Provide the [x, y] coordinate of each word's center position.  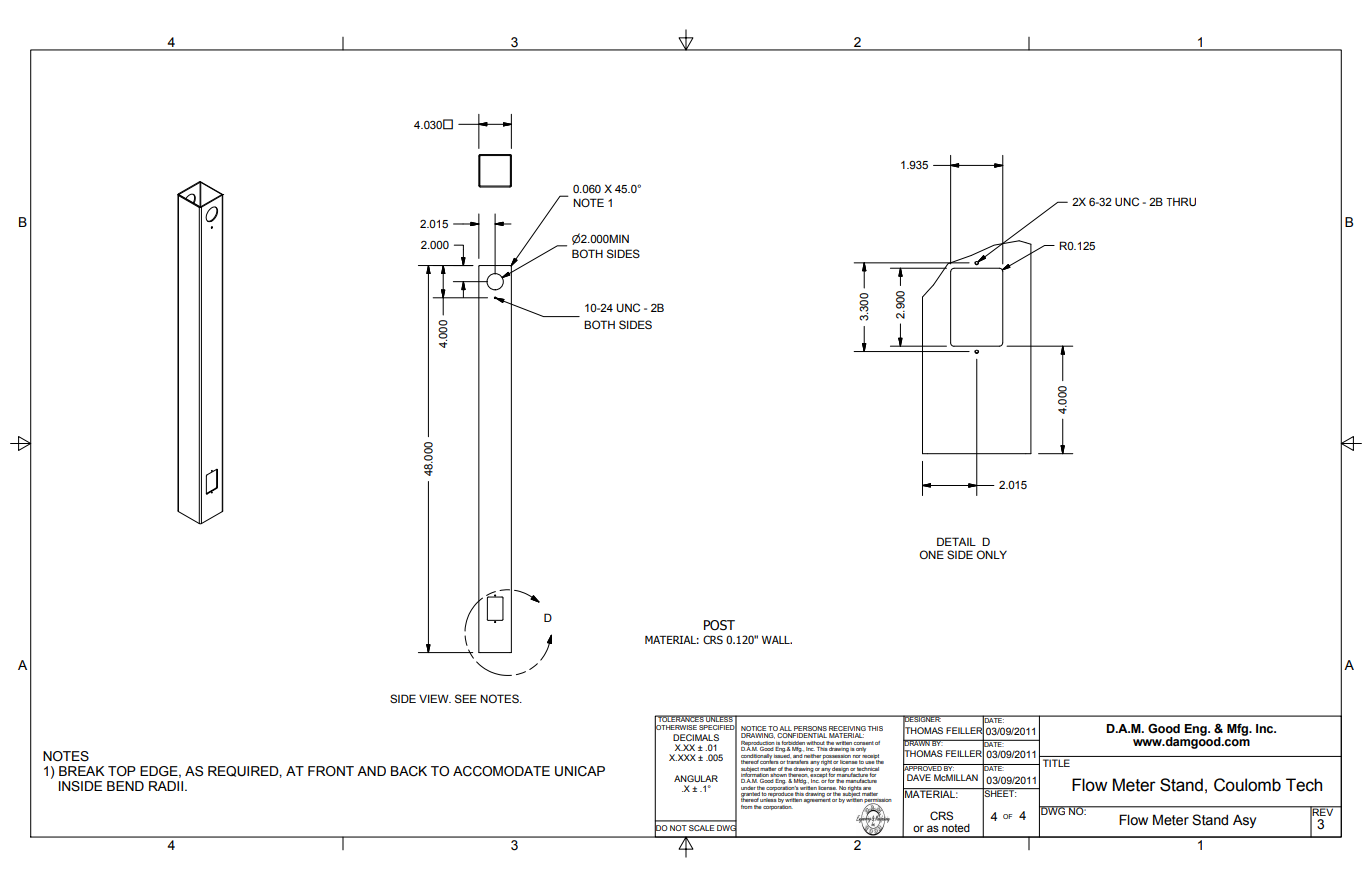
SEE [466, 698]
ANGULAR [696, 778]
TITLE [1056, 763]
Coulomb [1247, 785]
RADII [166, 786]
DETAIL [956, 541]
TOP [122, 771]
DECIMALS [696, 737]
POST [719, 625]
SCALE [701, 828]
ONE [931, 554]
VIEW [435, 698]
